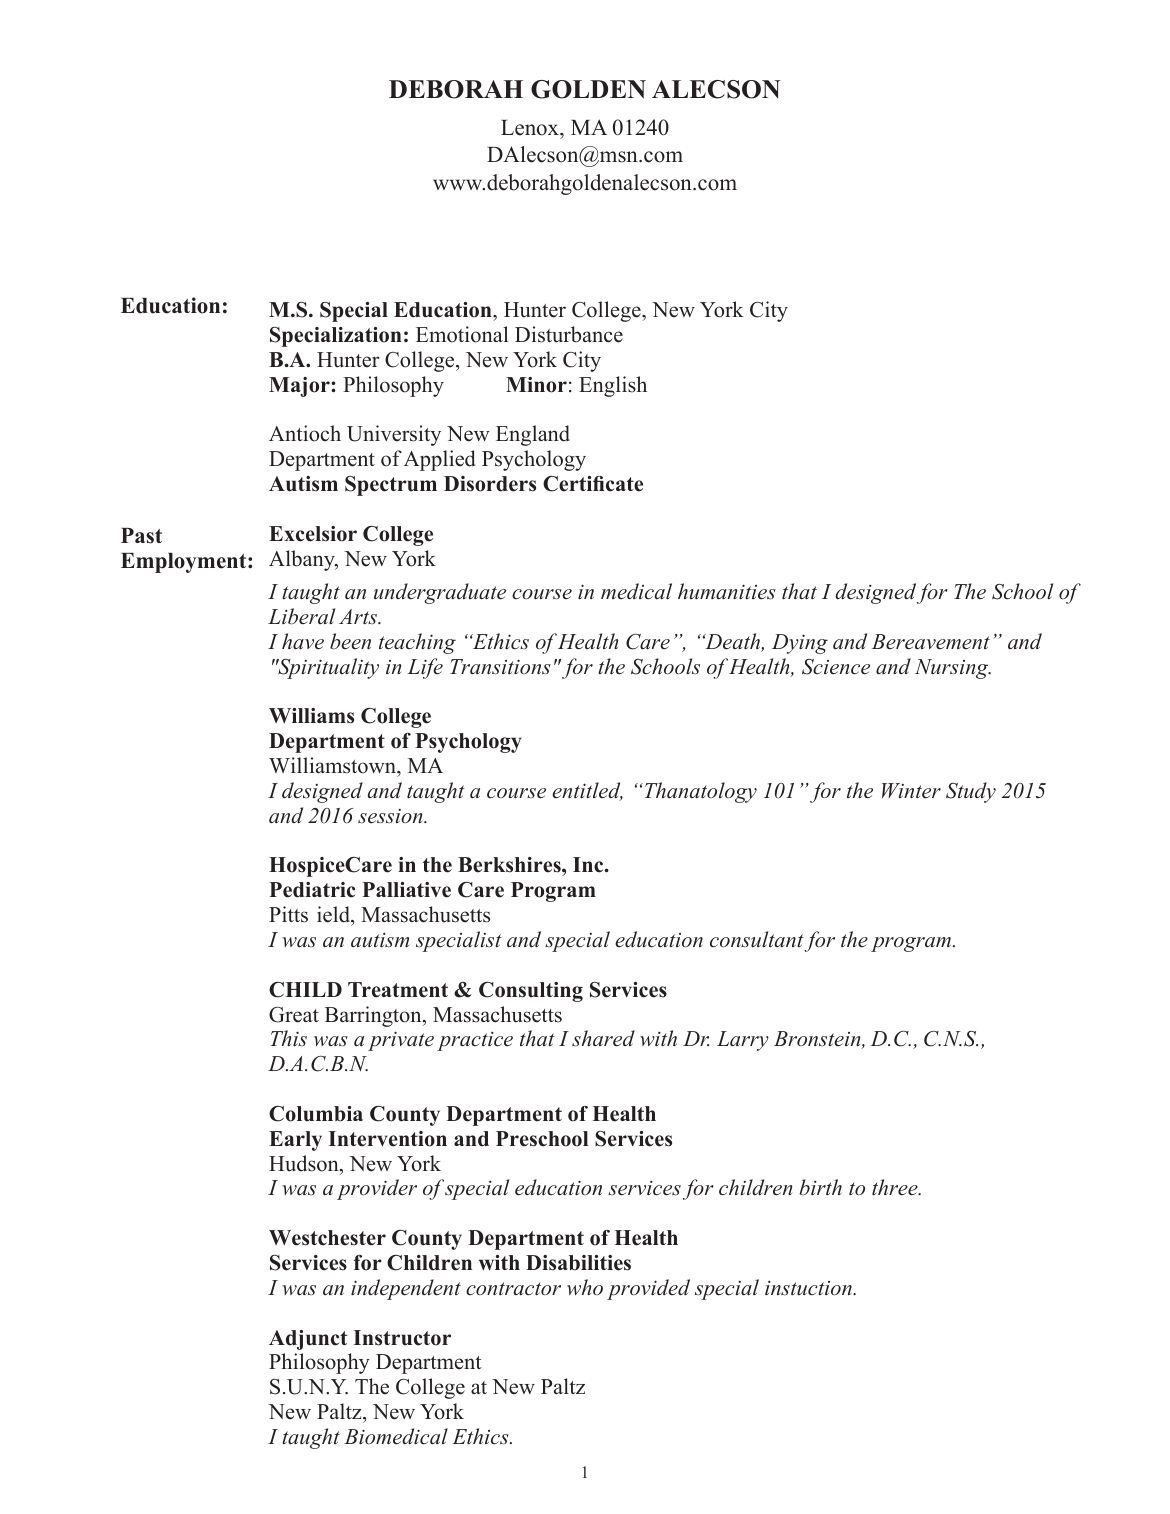  I want to click on This, so click(288, 1038).
